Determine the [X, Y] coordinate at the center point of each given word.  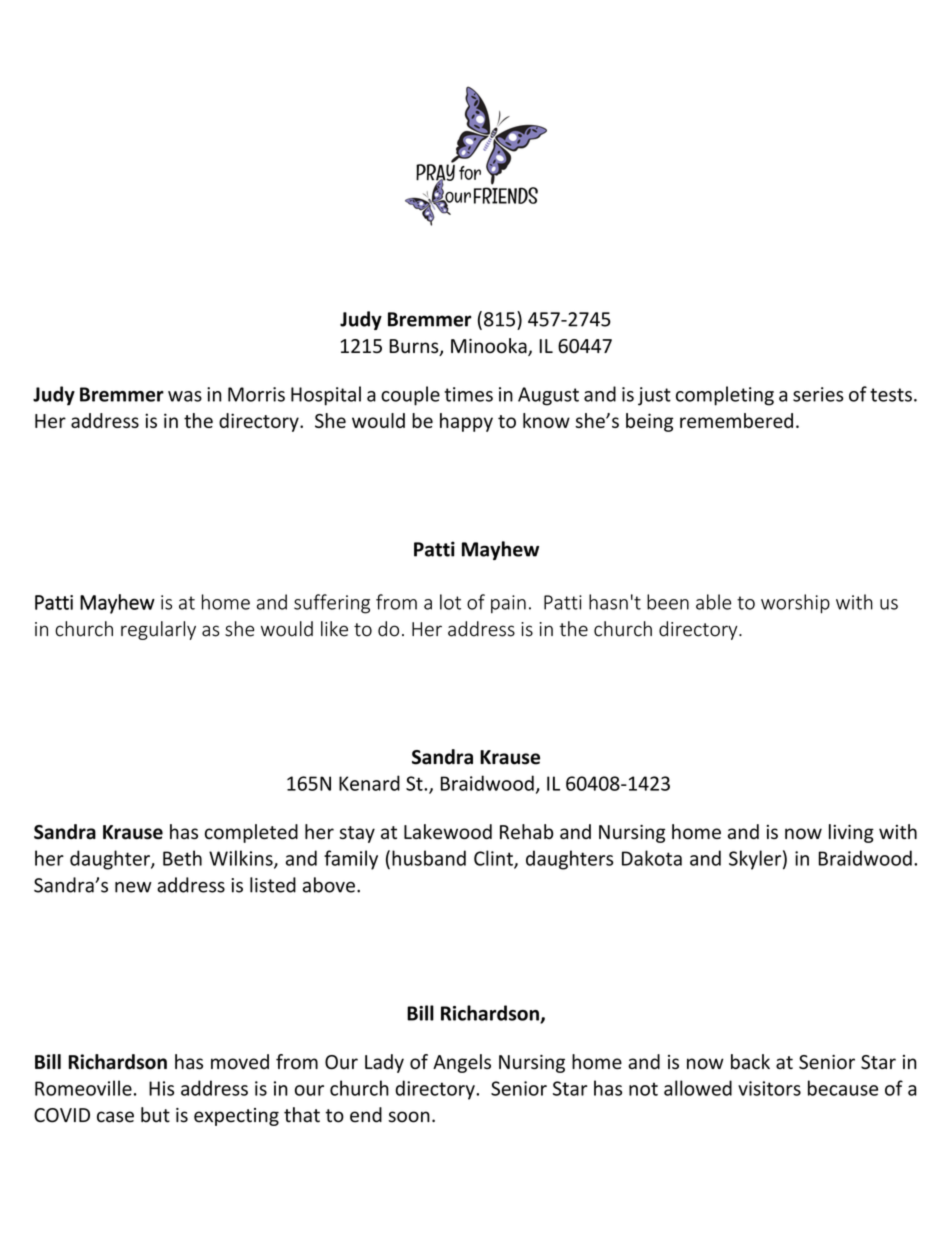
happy [466, 422]
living [851, 833]
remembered [736, 420]
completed [251, 833]
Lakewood [448, 831]
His [161, 1088]
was [185, 396]
